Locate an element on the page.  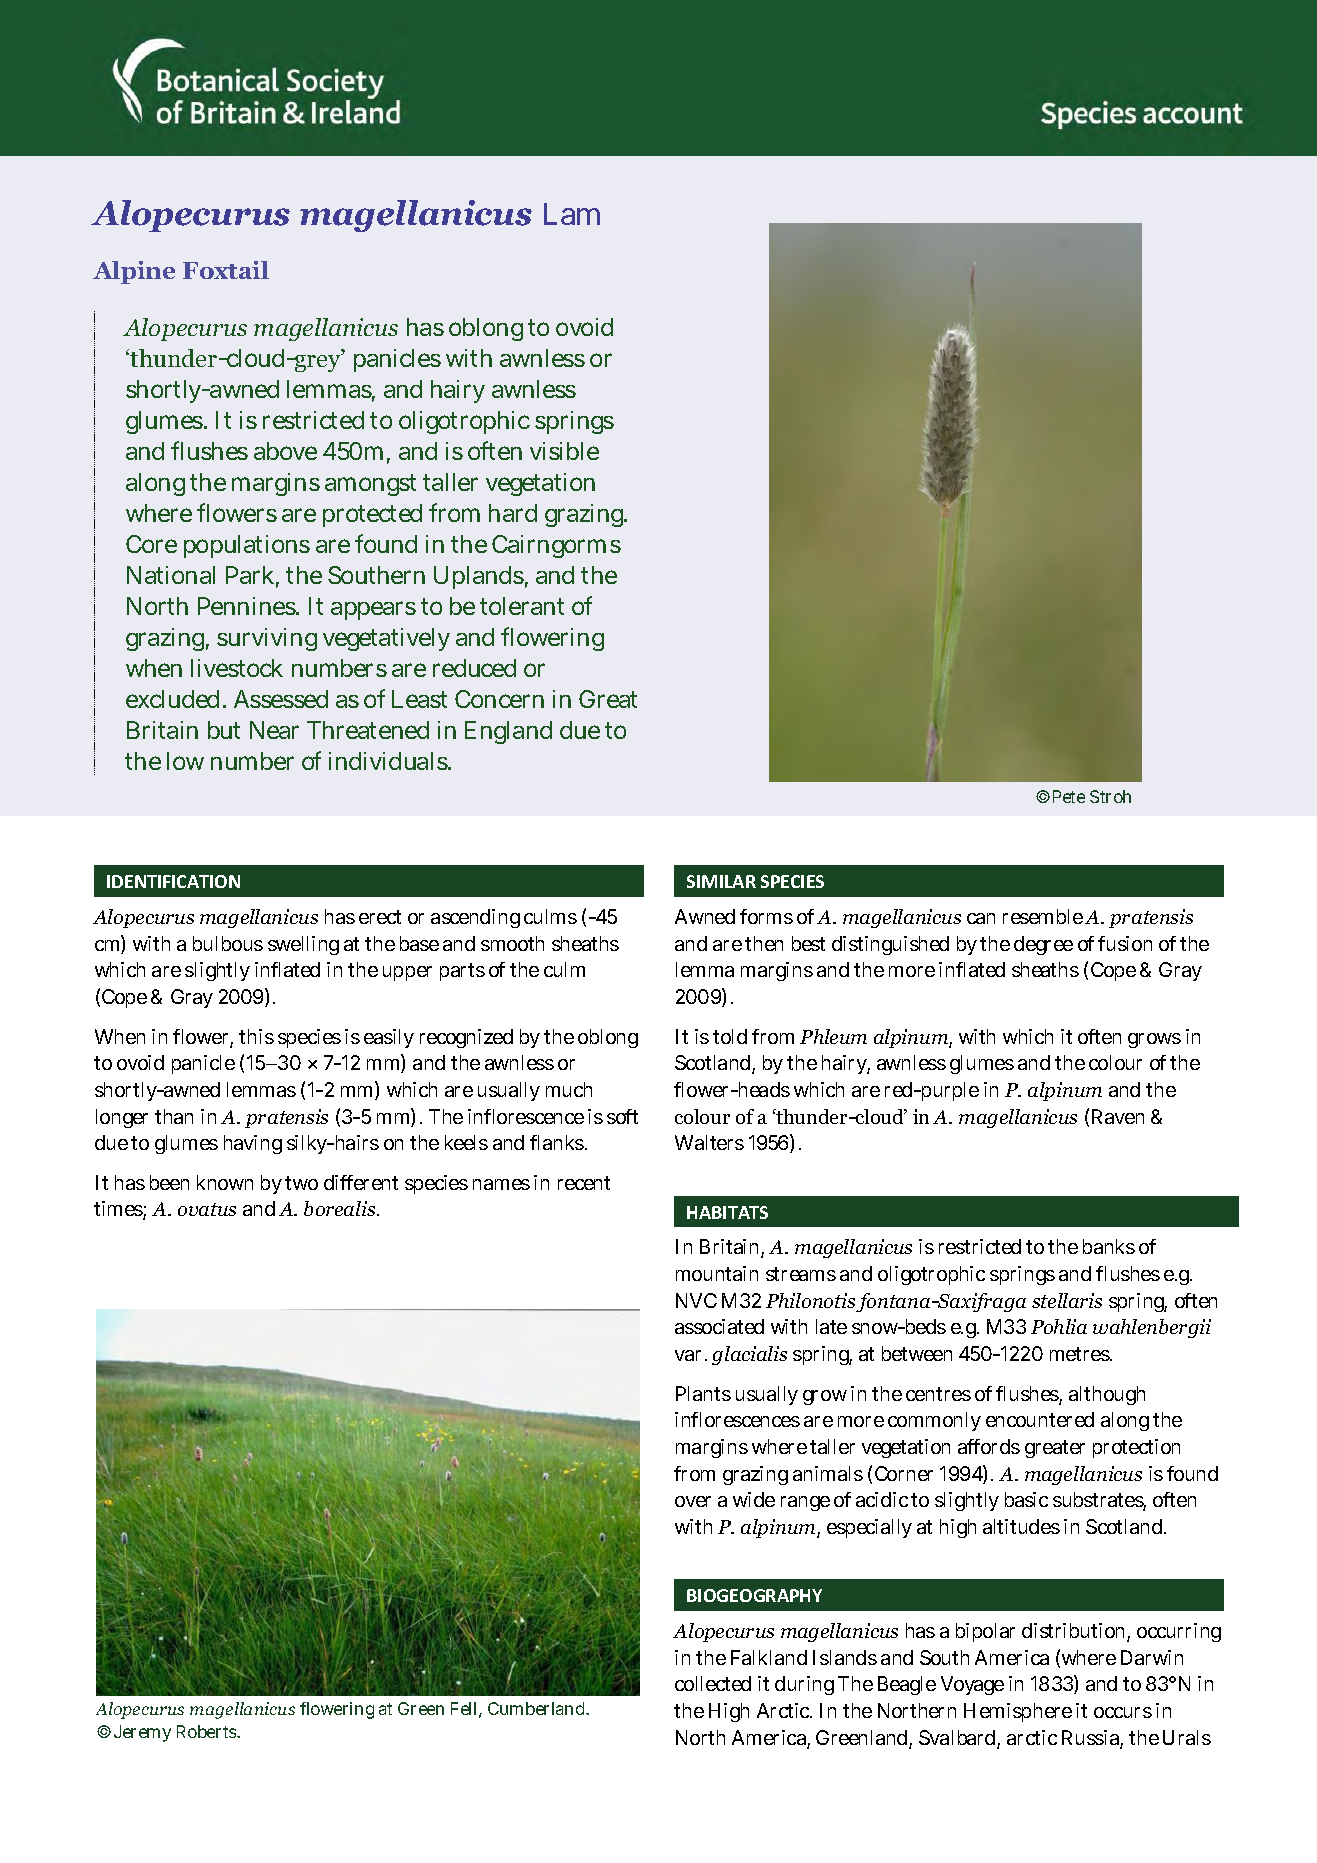
collected is located at coordinates (713, 1683).
